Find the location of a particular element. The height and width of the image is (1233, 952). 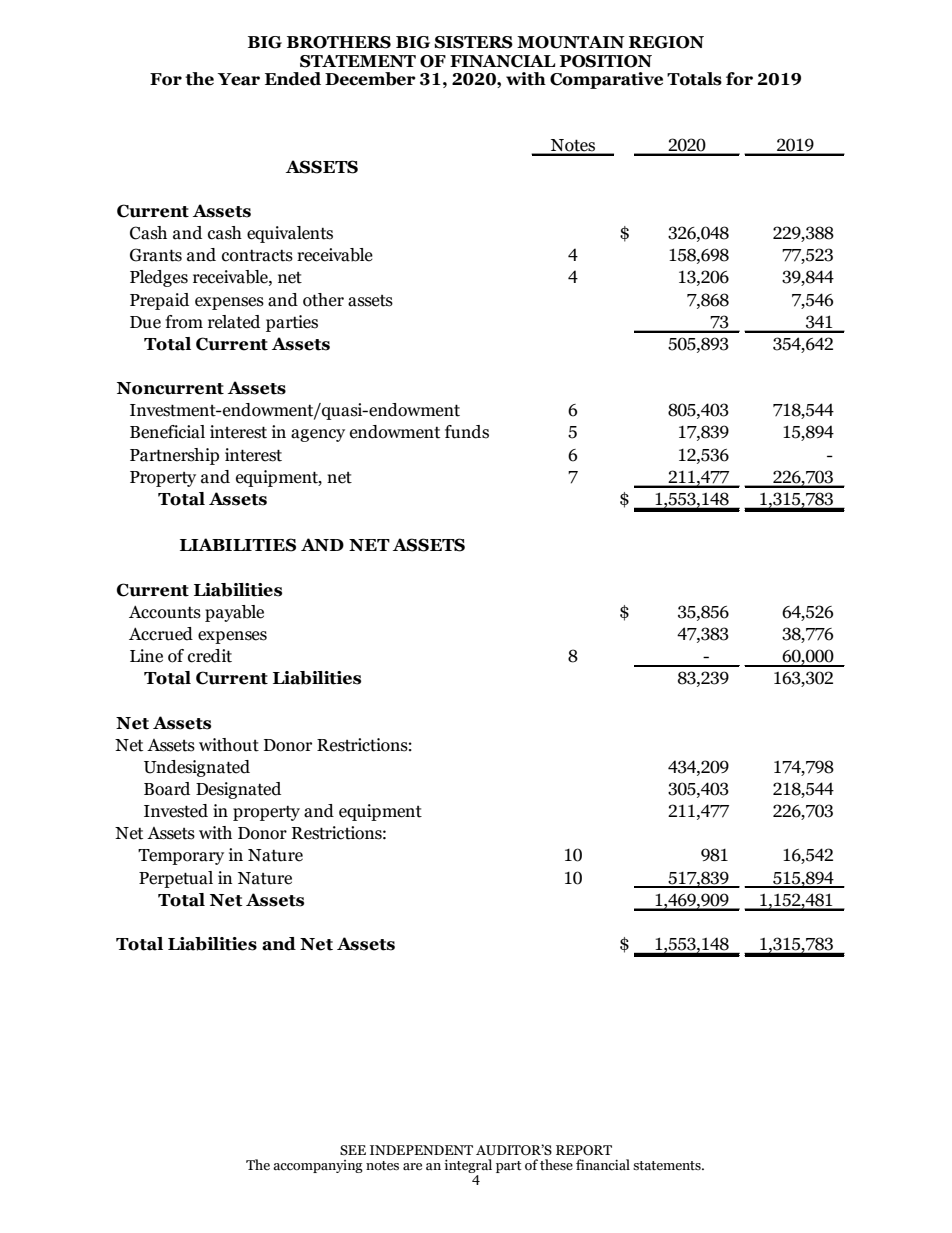

REPORT is located at coordinates (584, 1150).
